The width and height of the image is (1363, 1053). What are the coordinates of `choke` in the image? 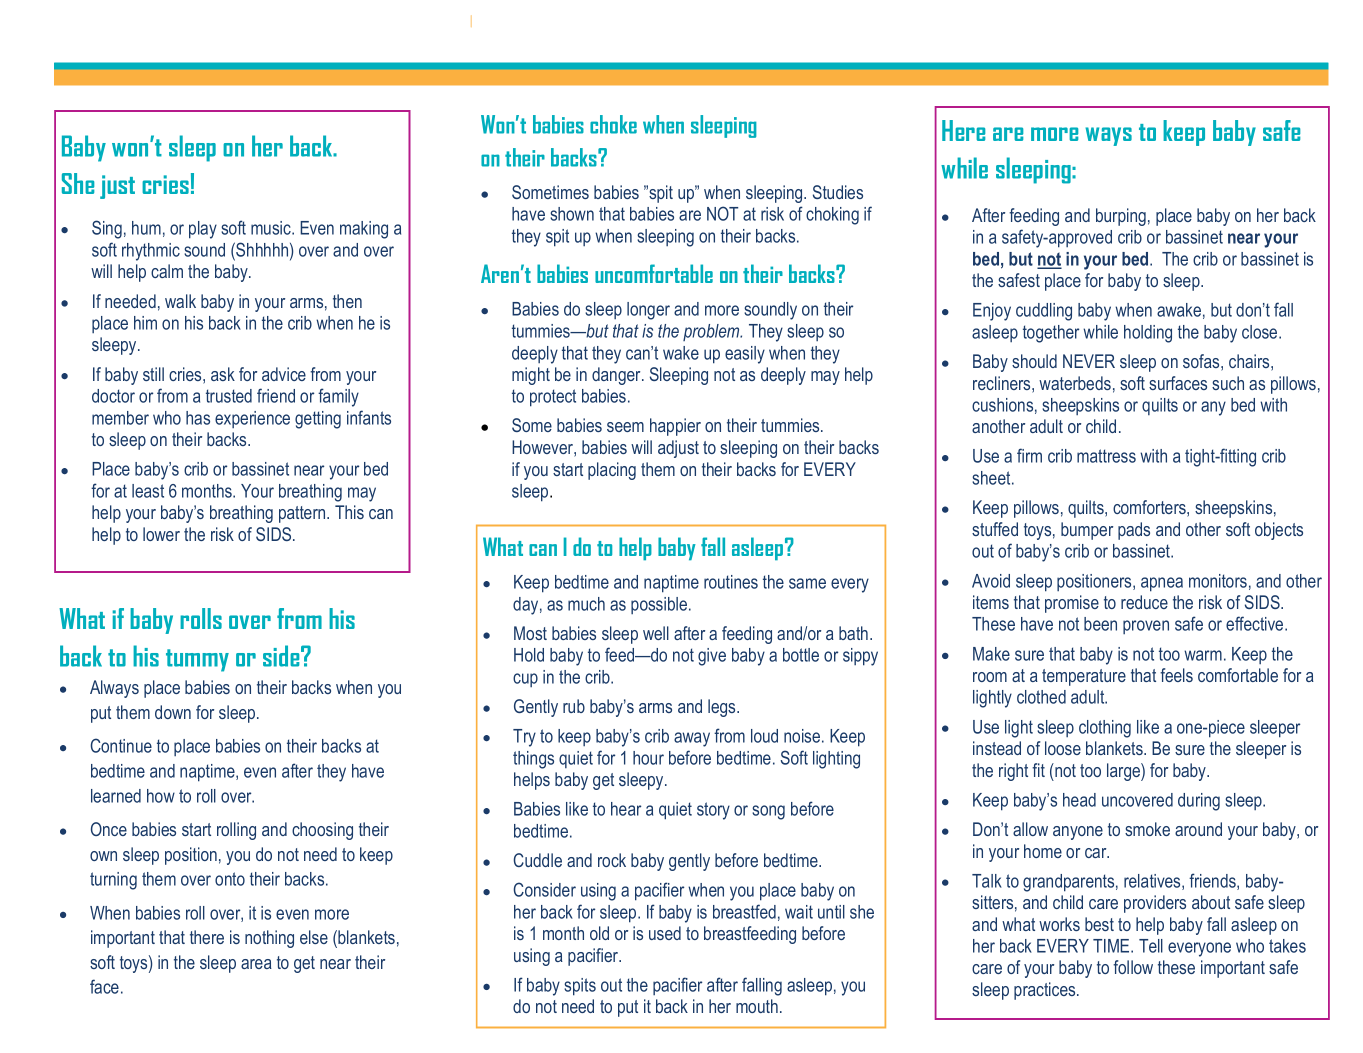 It's located at (613, 124).
